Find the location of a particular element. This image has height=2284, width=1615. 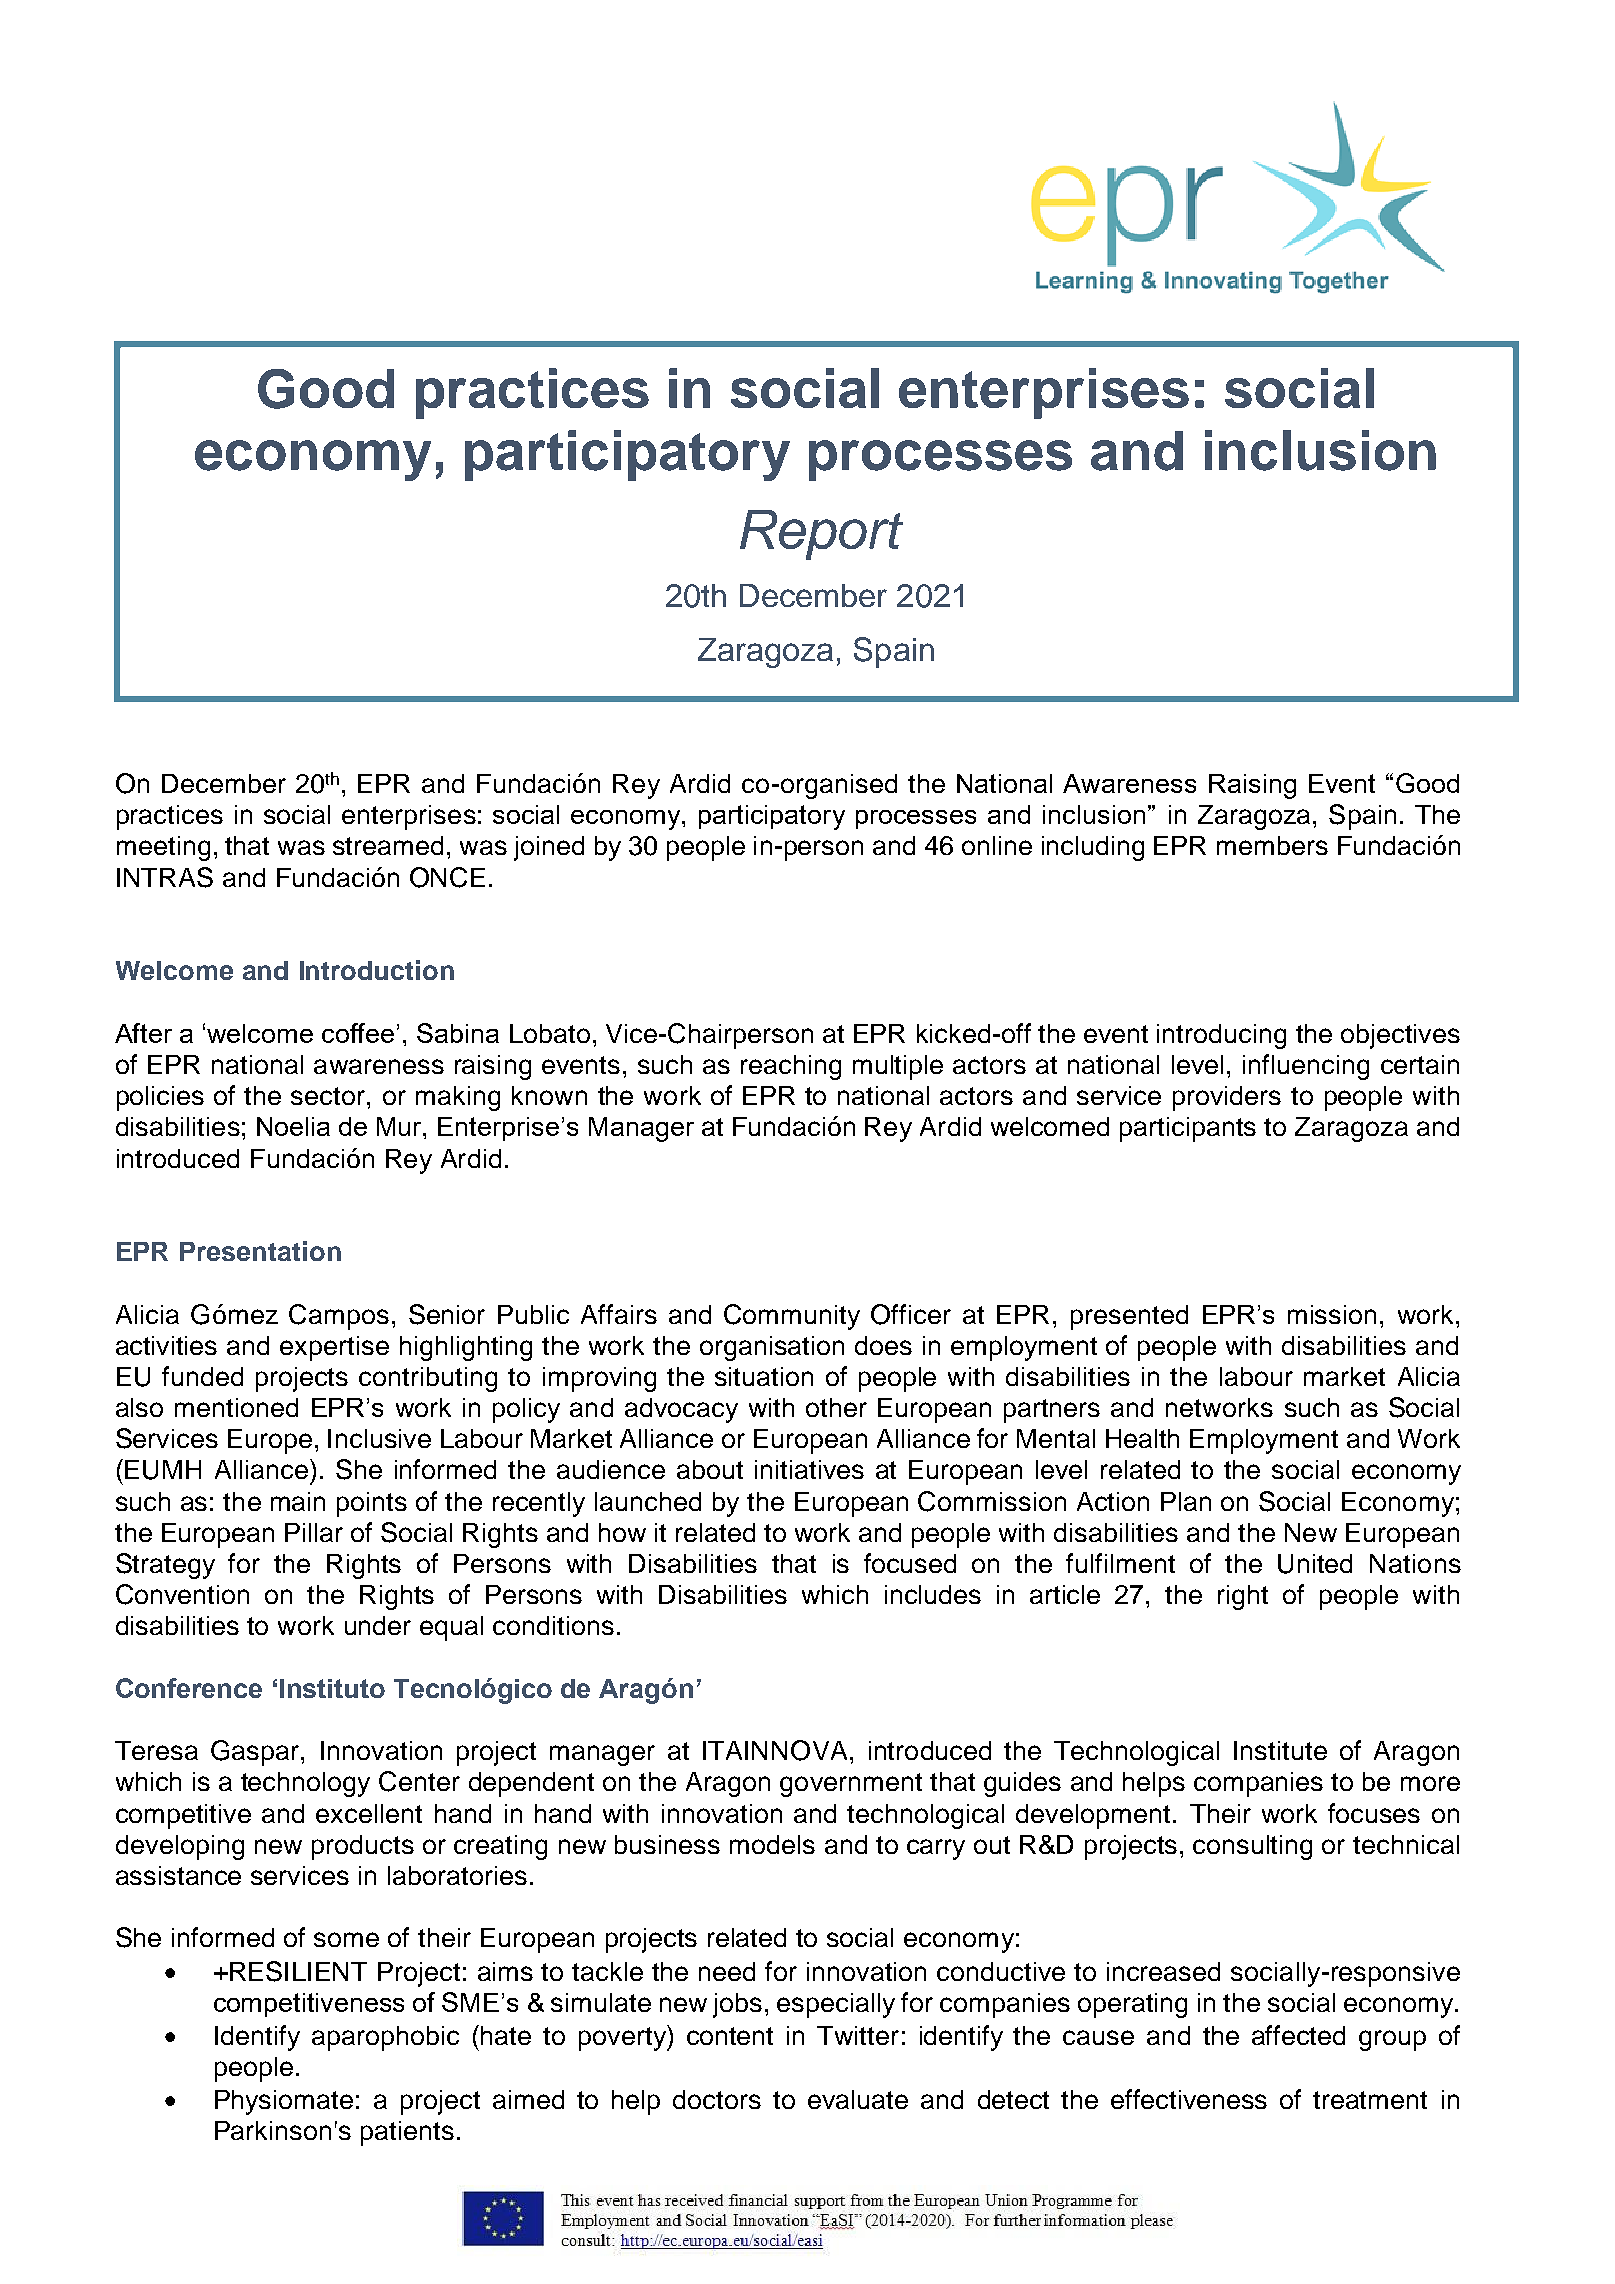

affected is located at coordinates (1298, 2035).
